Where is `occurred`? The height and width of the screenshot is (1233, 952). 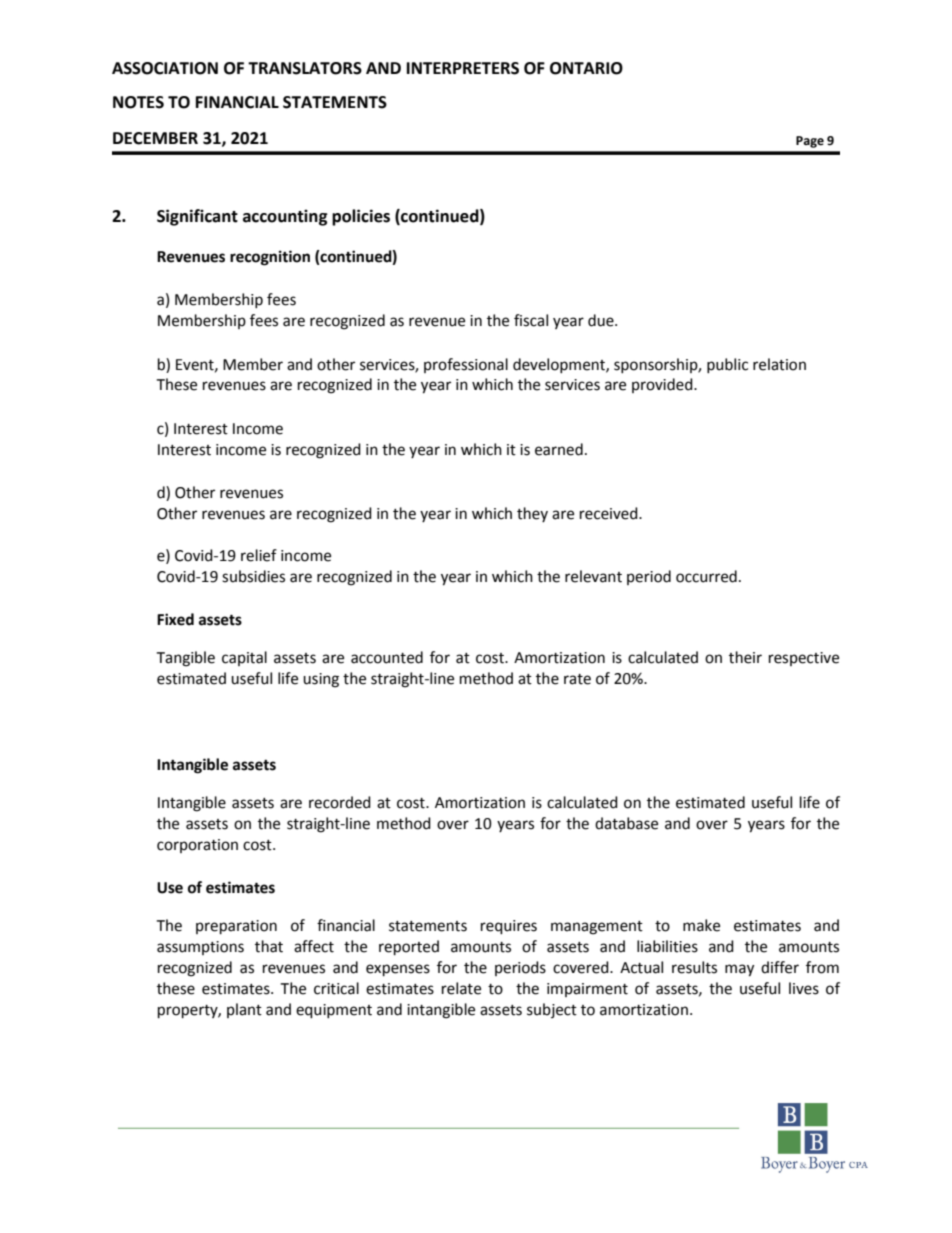 occurred is located at coordinates (706, 576).
